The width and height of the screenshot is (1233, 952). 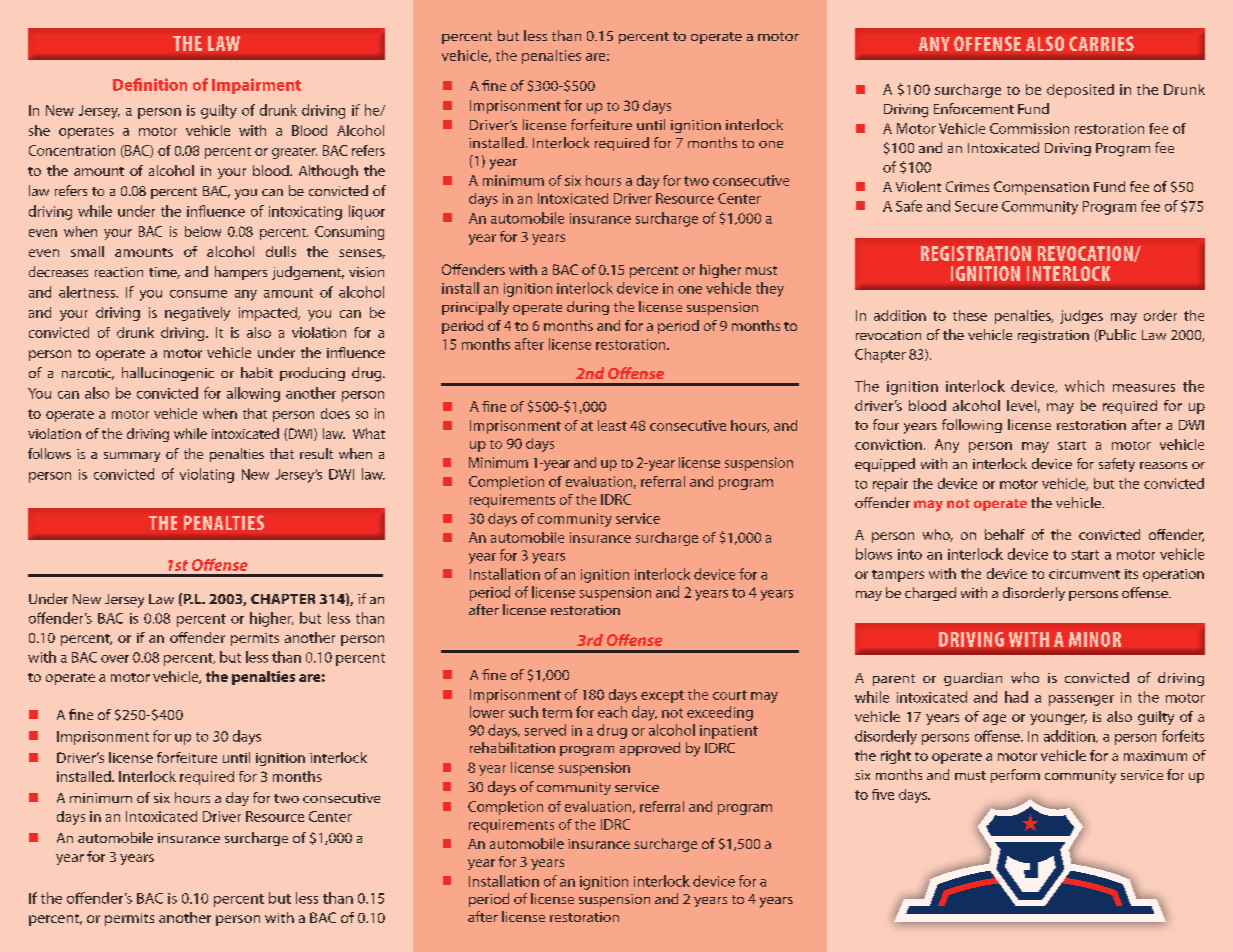 I want to click on least, so click(x=612, y=425).
